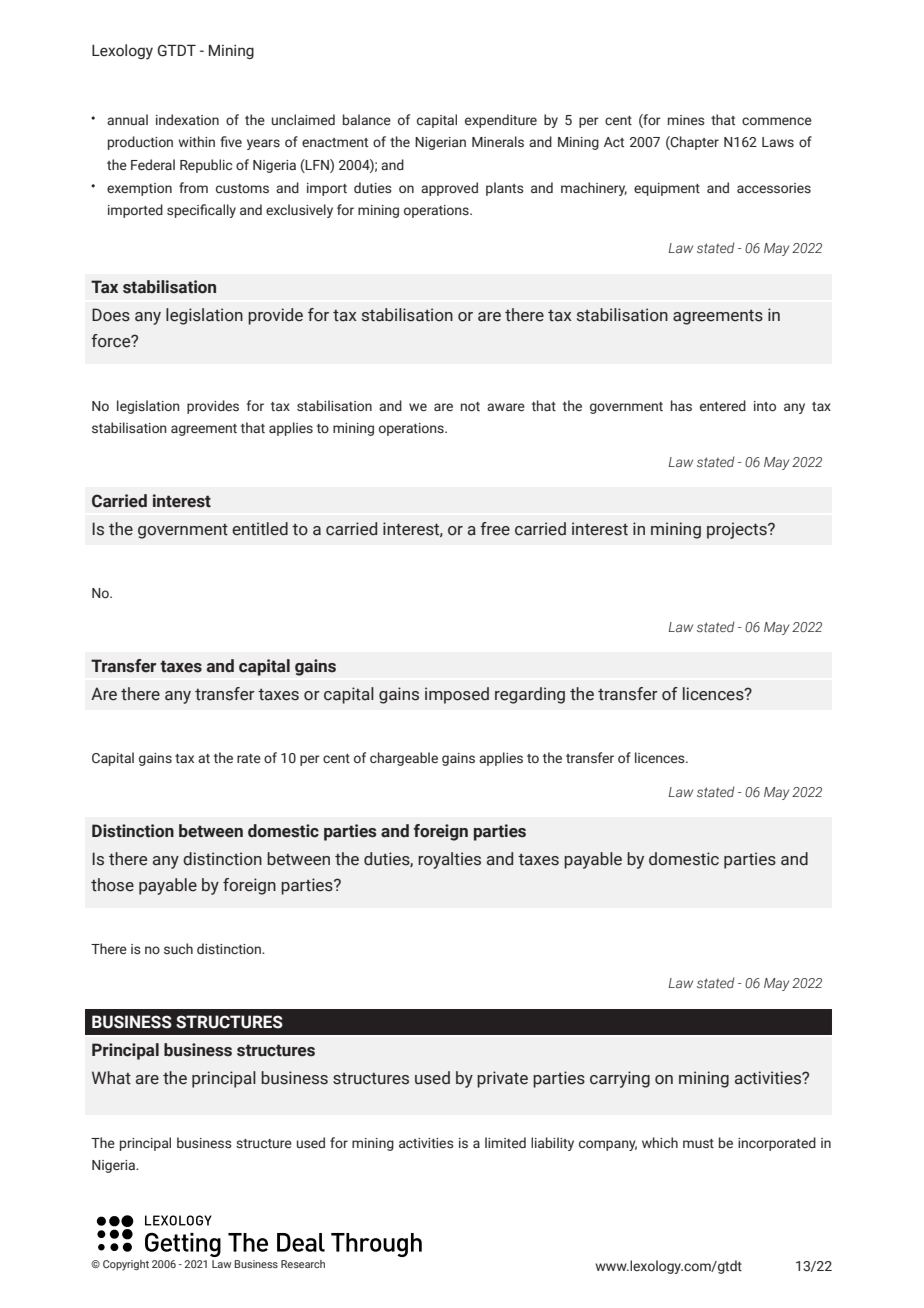 The width and height of the screenshot is (924, 1308). What do you see at coordinates (686, 120) in the screenshot?
I see `mines` at bounding box center [686, 120].
